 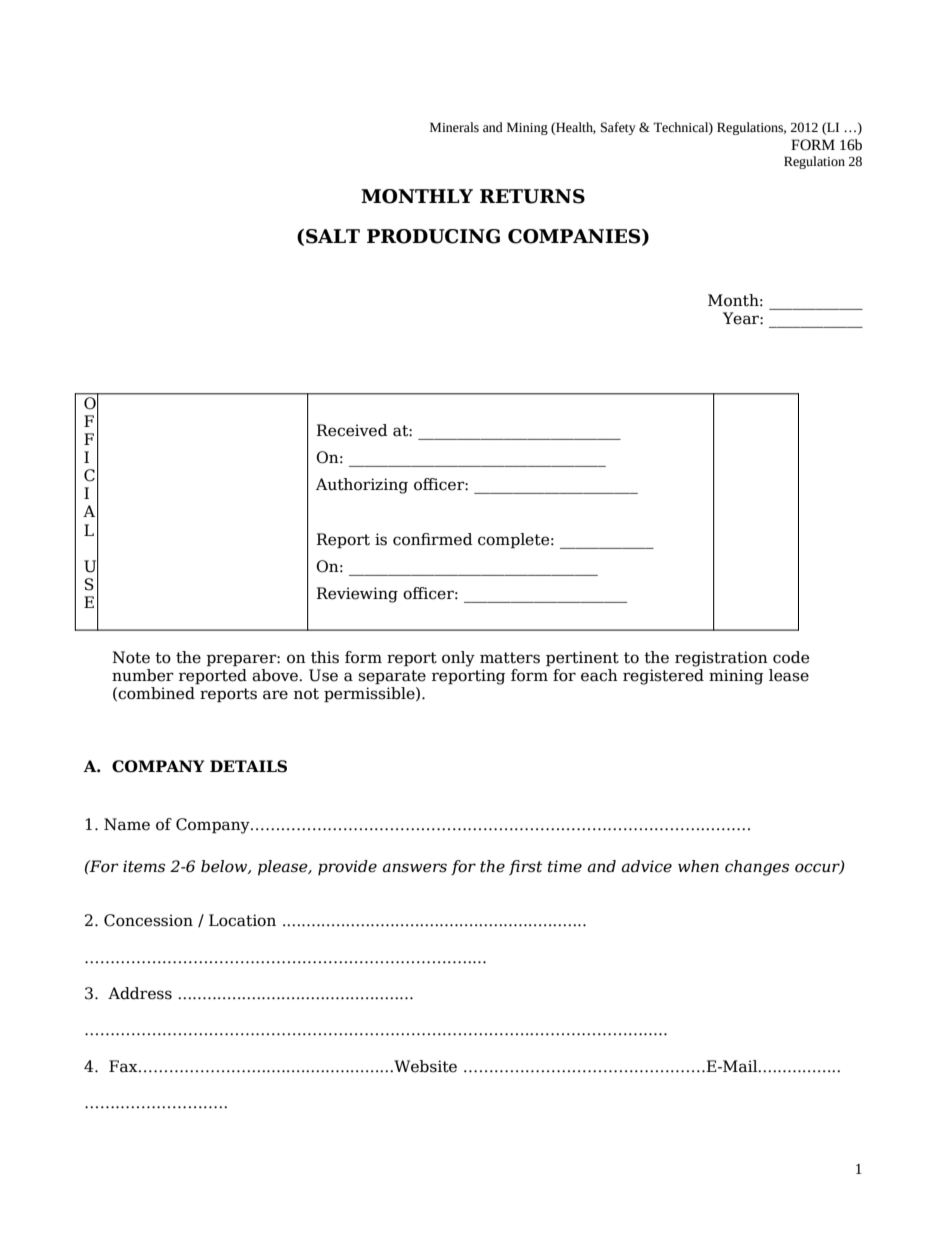 What do you see at coordinates (156, 693) in the image?
I see `combined` at bounding box center [156, 693].
